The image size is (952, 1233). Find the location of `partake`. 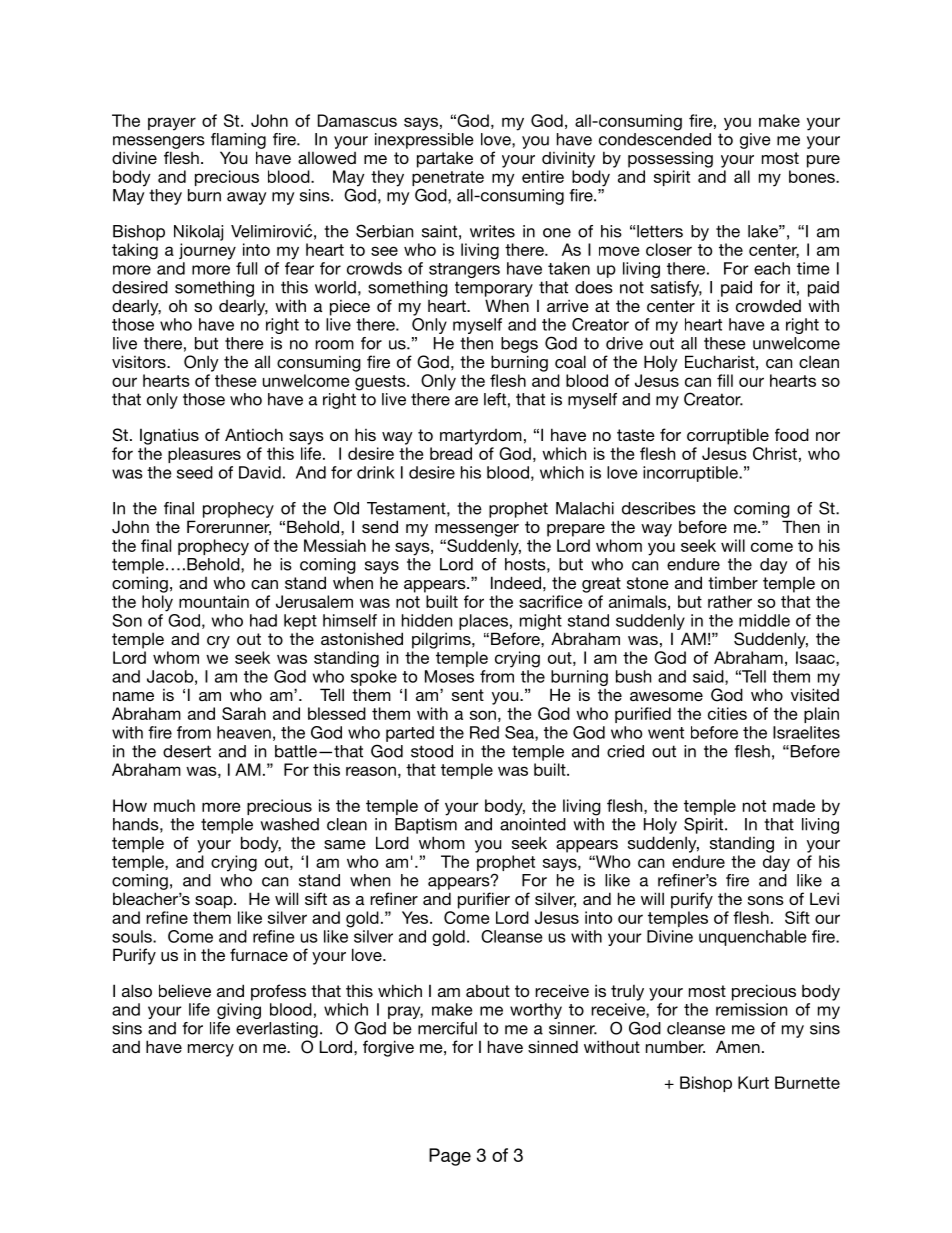

partake is located at coordinates (445, 159).
